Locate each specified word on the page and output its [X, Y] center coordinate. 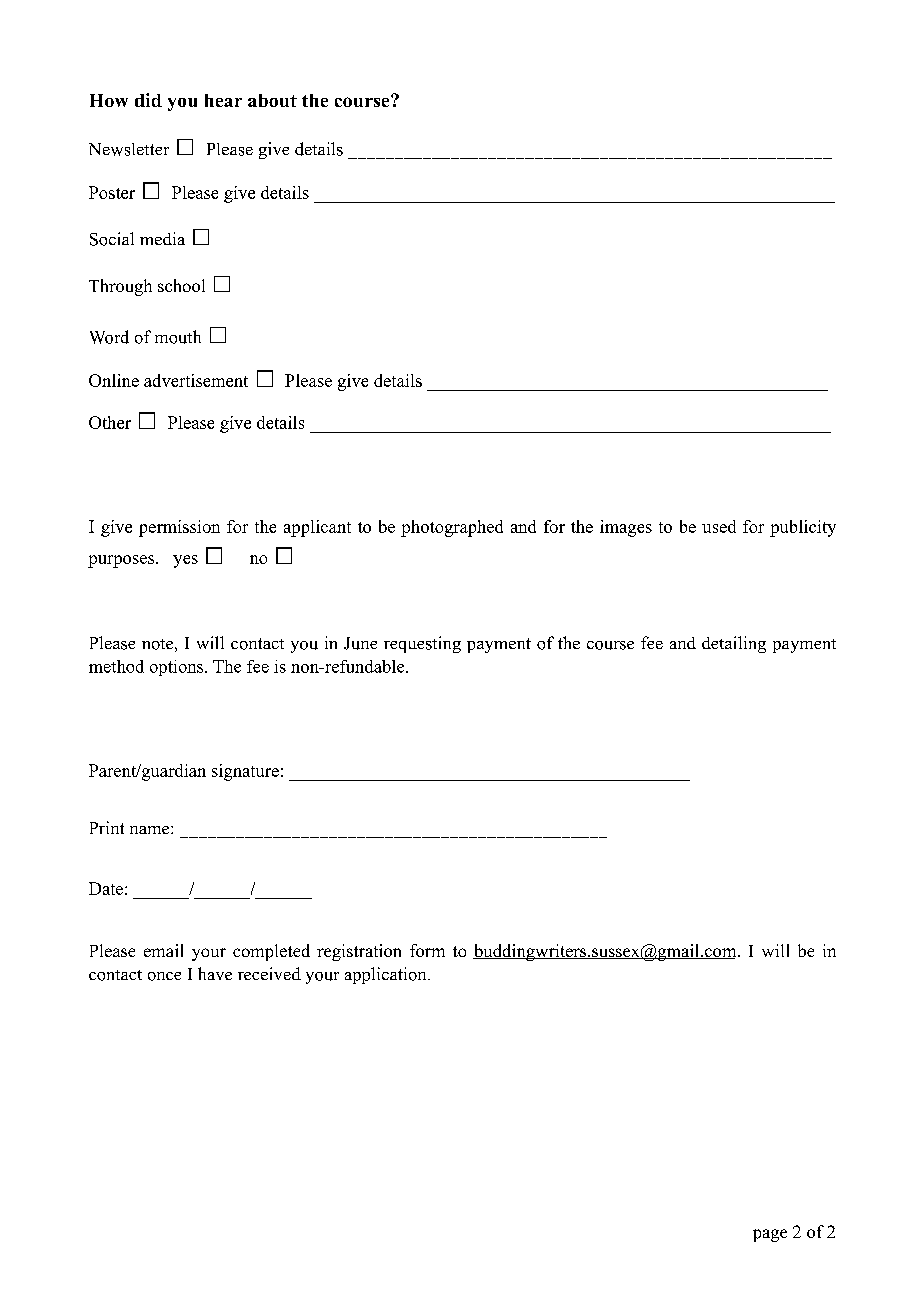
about [272, 100]
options [178, 668]
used [719, 526]
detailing [734, 644]
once [164, 976]
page [770, 1235]
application [387, 975]
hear [223, 100]
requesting [422, 644]
